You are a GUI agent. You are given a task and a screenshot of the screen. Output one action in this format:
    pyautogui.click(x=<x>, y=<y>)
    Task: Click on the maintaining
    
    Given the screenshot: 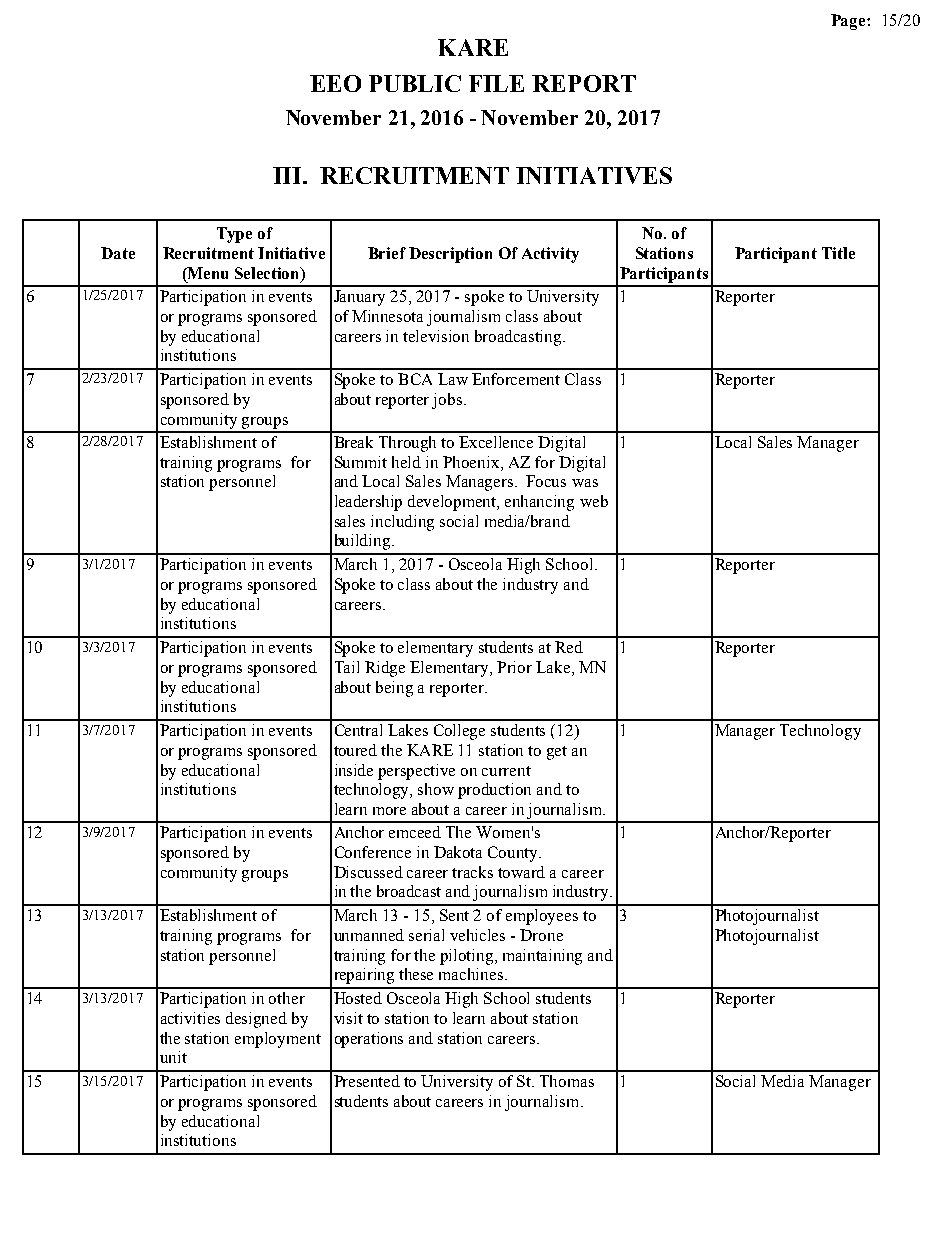 What is the action you would take?
    pyautogui.click(x=542, y=957)
